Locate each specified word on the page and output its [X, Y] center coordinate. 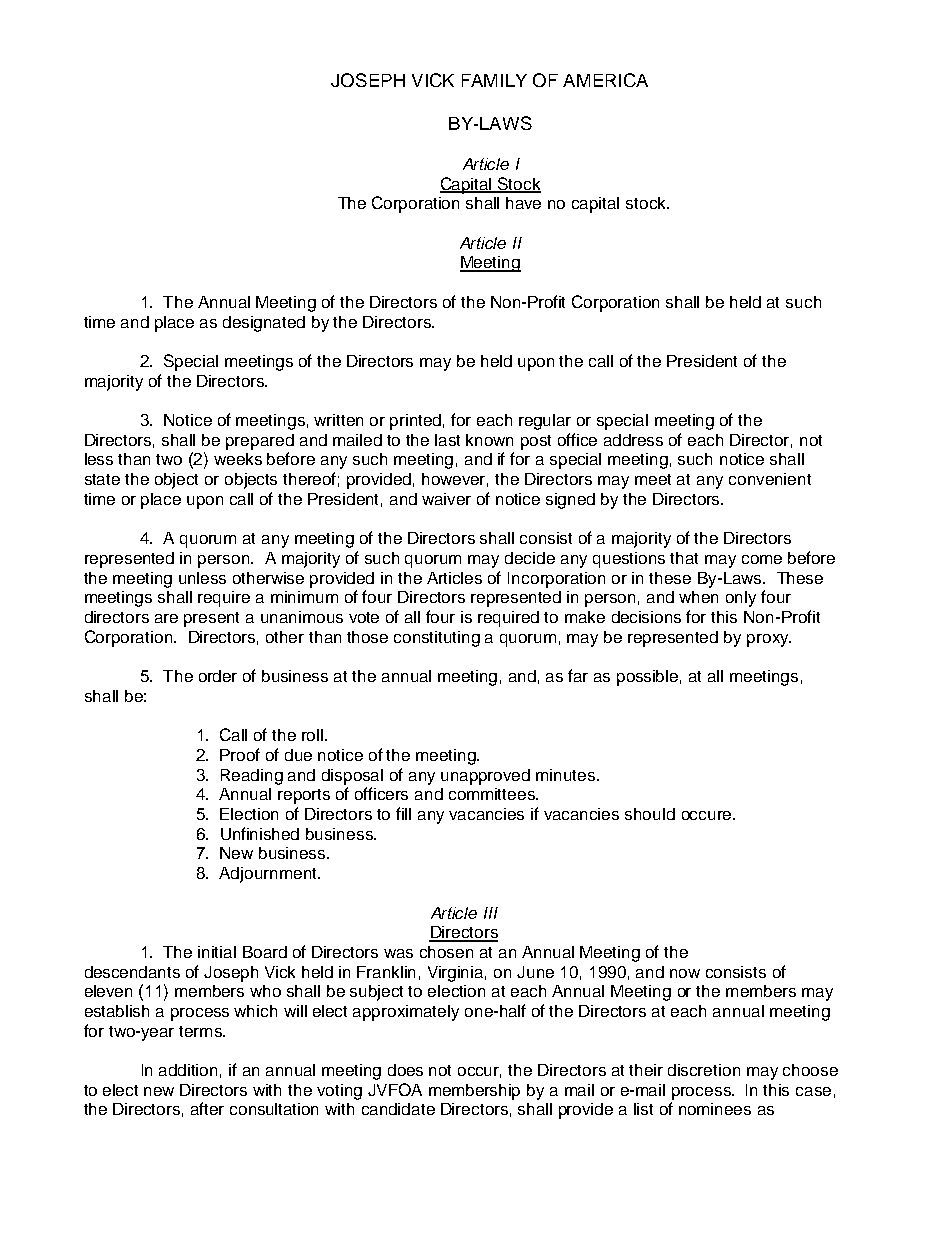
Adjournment [269, 875]
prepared [260, 442]
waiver [446, 499]
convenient [770, 479]
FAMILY [494, 80]
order [218, 676]
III [491, 913]
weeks [238, 459]
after [207, 1108]
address [633, 440]
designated [264, 324]
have [523, 203]
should [650, 814]
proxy [769, 640]
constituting [437, 639]
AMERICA [605, 80]
